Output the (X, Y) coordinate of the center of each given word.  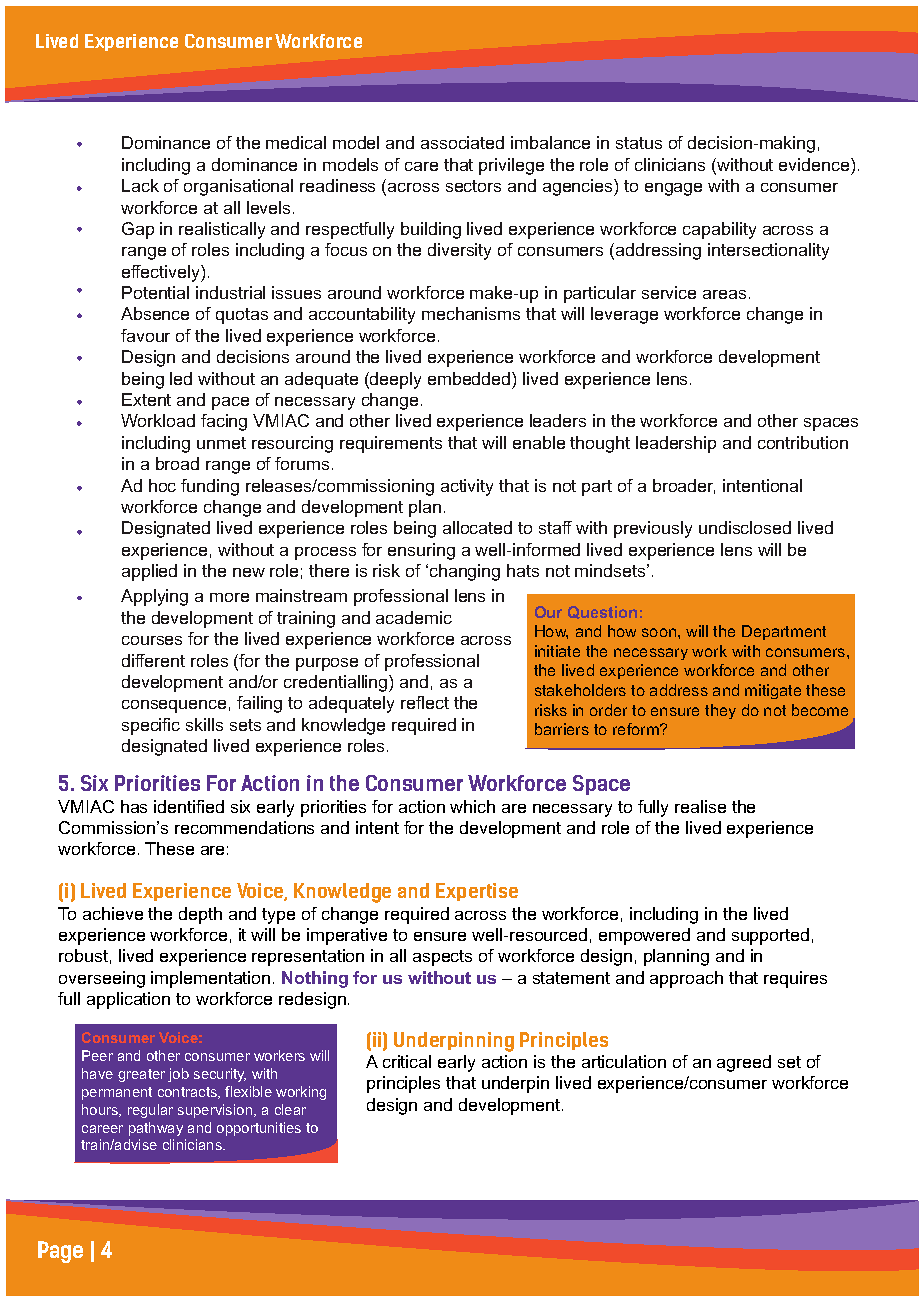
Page (60, 1252)
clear (290, 1109)
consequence (174, 706)
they (720, 711)
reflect (425, 702)
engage (673, 189)
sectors (473, 186)
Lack (140, 185)
